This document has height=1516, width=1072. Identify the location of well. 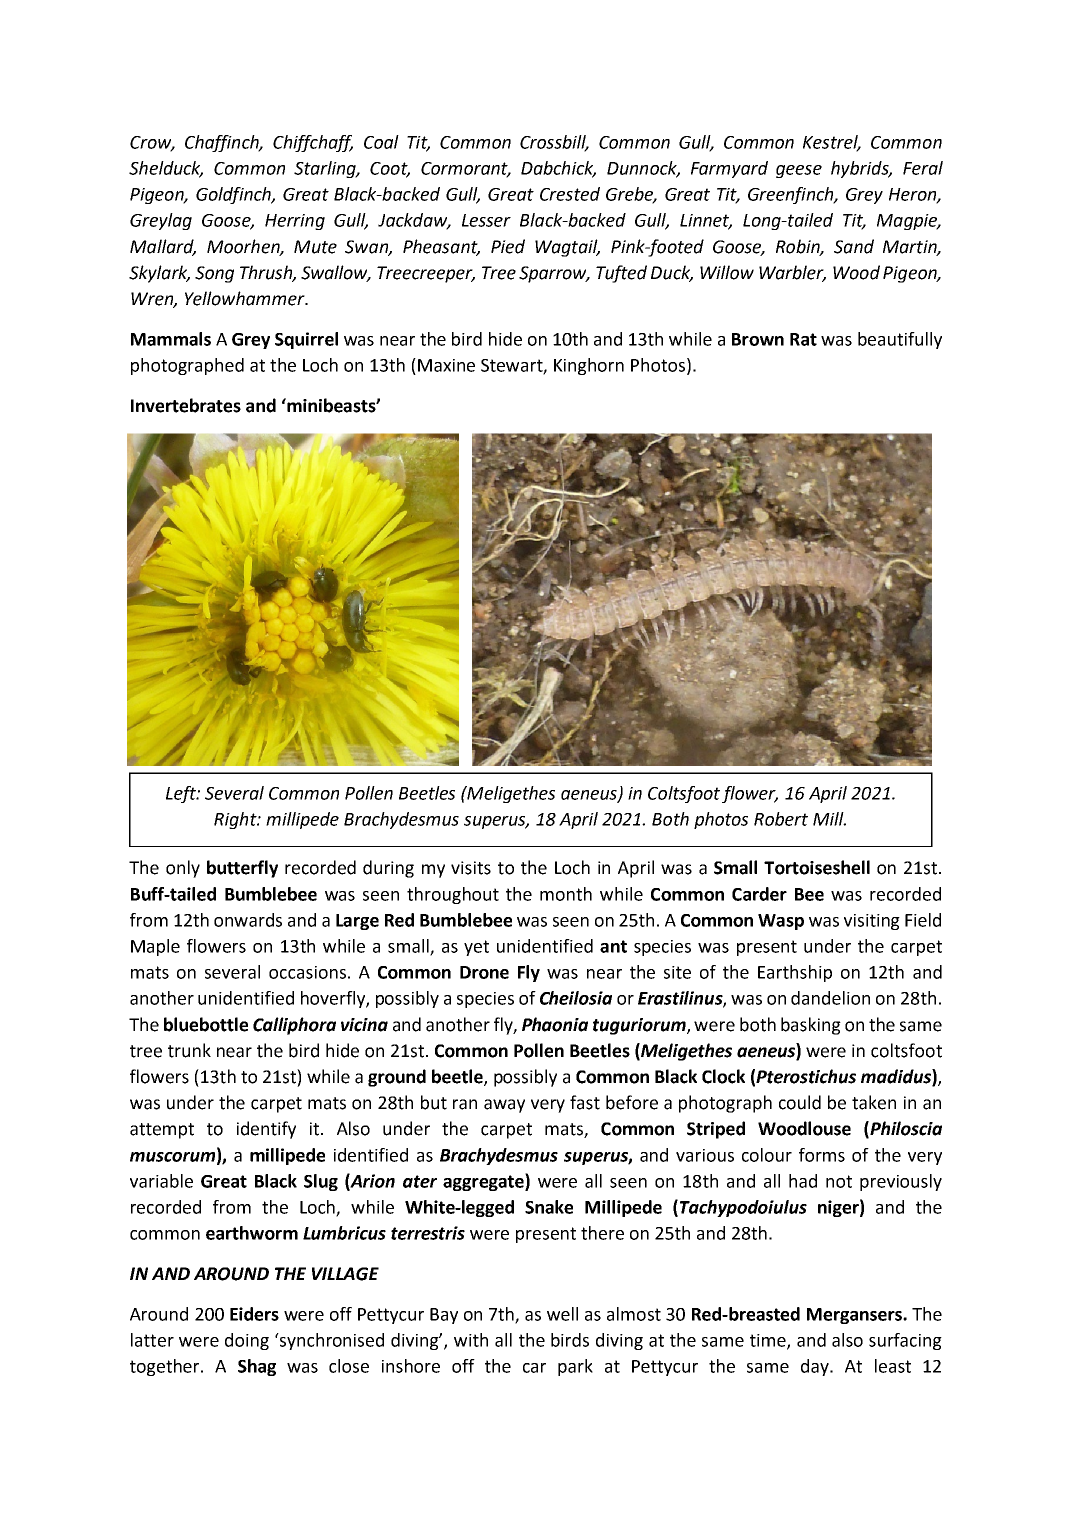
(562, 1314).
